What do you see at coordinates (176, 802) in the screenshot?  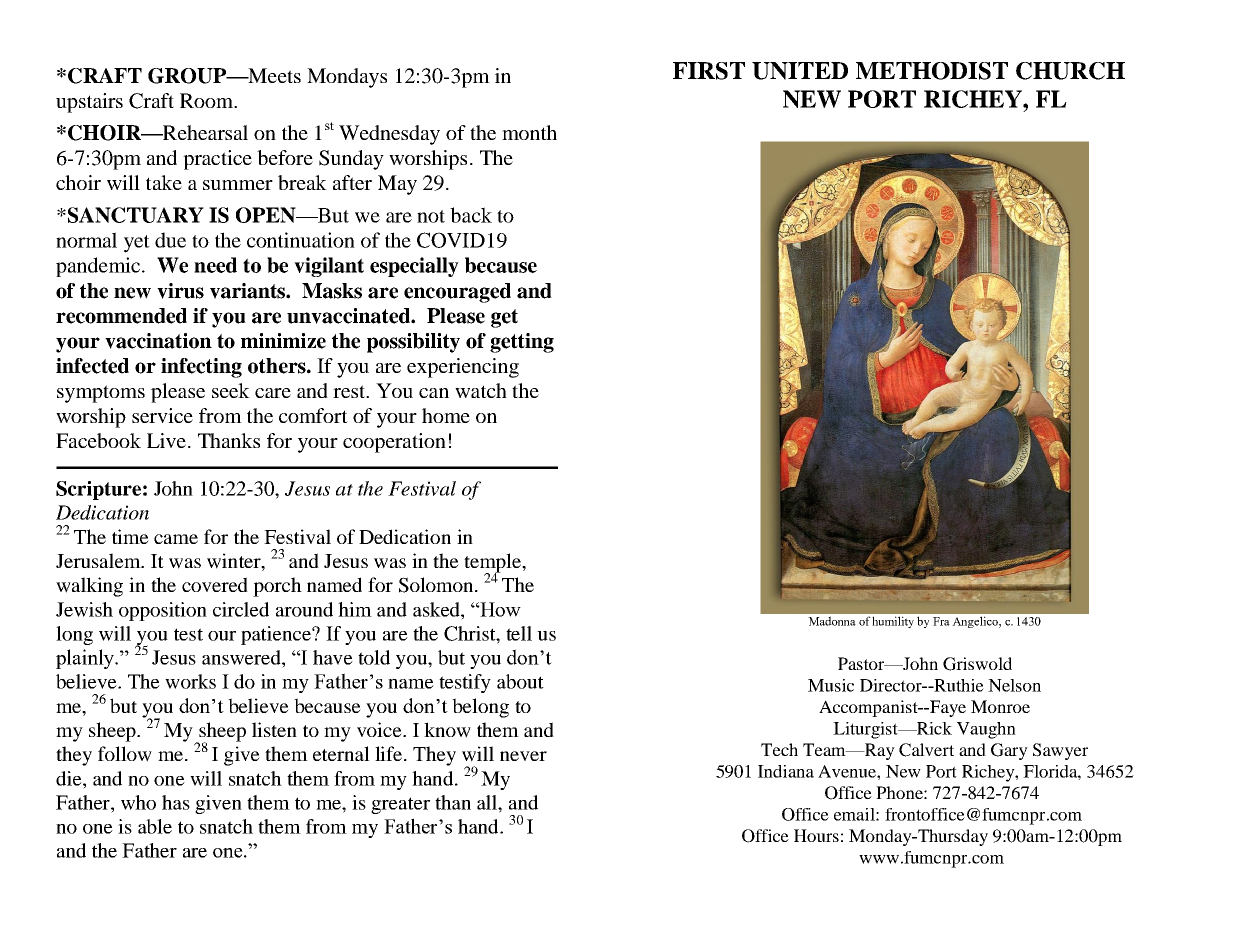 I see `has` at bounding box center [176, 802].
